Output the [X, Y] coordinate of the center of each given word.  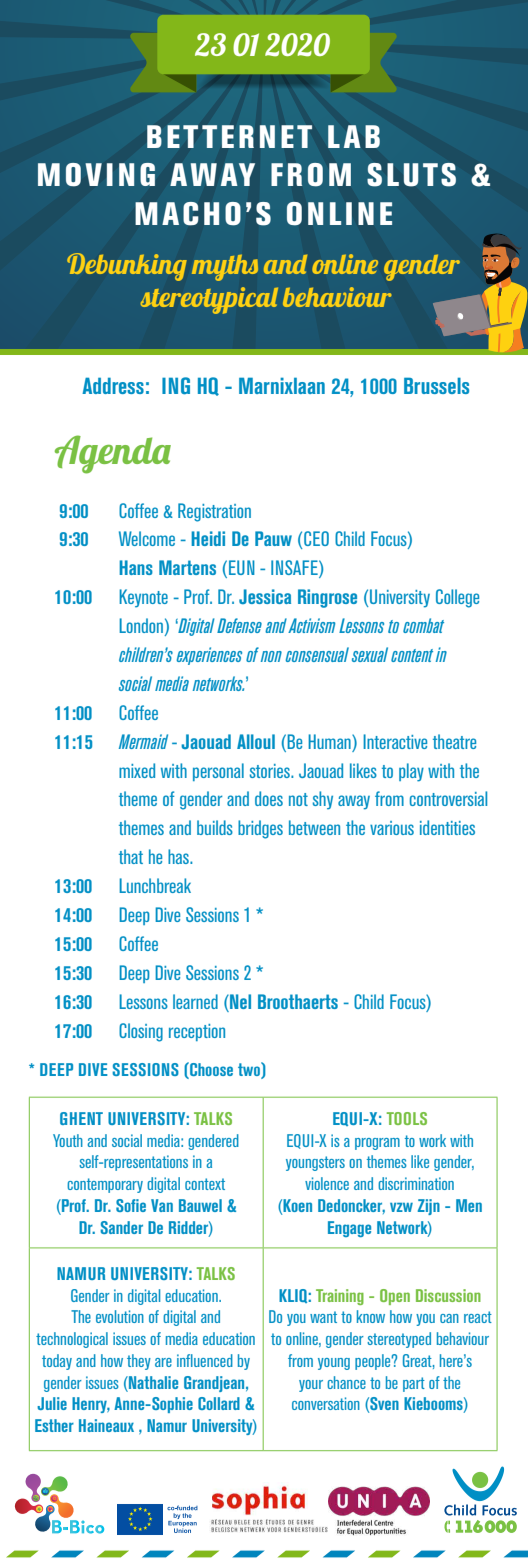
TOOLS [407, 1118]
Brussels [436, 385]
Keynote [143, 598]
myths [225, 268]
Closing [141, 1032]
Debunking [127, 267]
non [271, 656]
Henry [91, 1405]
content [412, 655]
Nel [239, 1001]
